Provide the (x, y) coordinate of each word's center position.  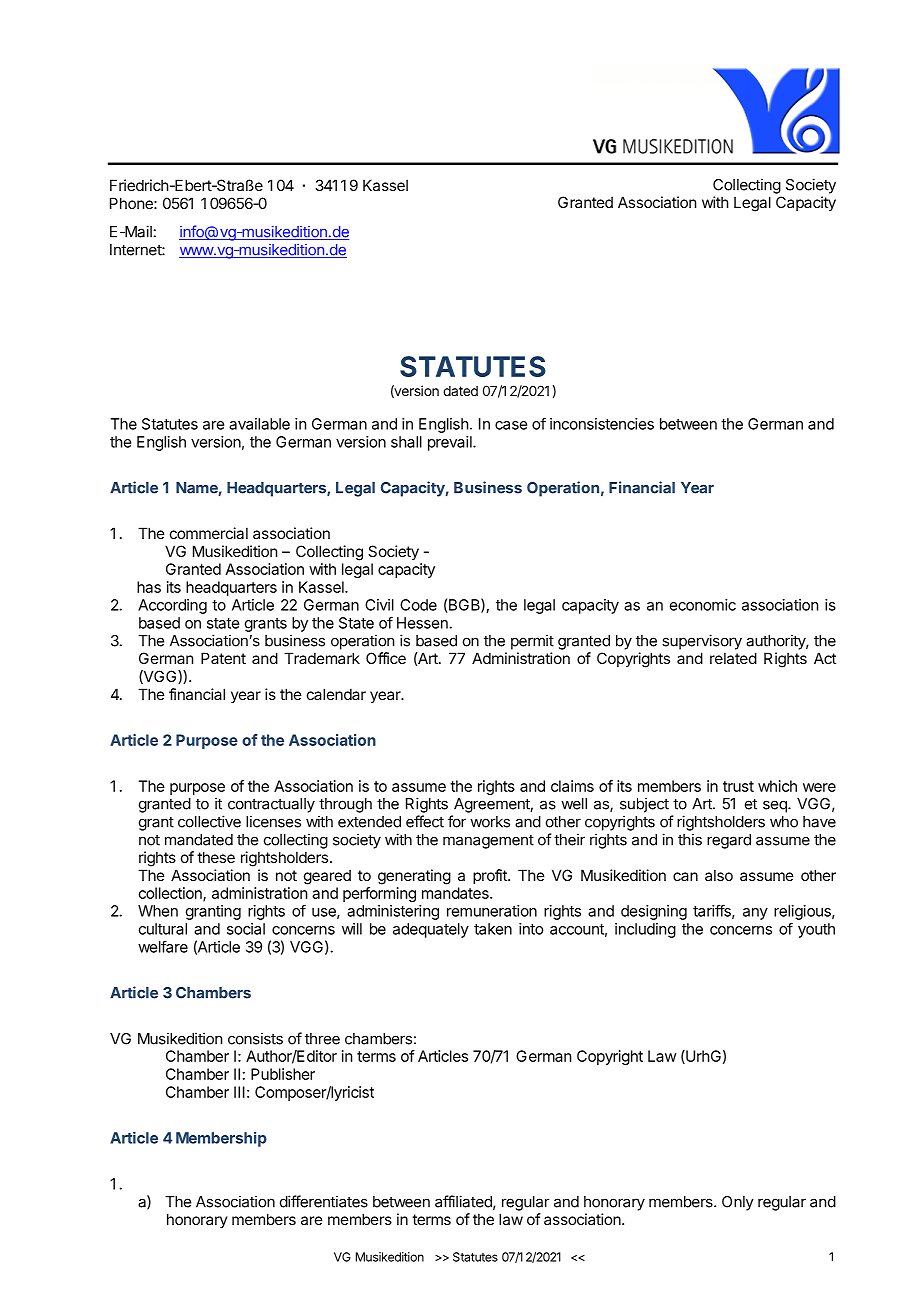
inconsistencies (602, 424)
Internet (136, 250)
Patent (223, 658)
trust (738, 786)
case (511, 425)
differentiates (324, 1201)
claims (572, 786)
